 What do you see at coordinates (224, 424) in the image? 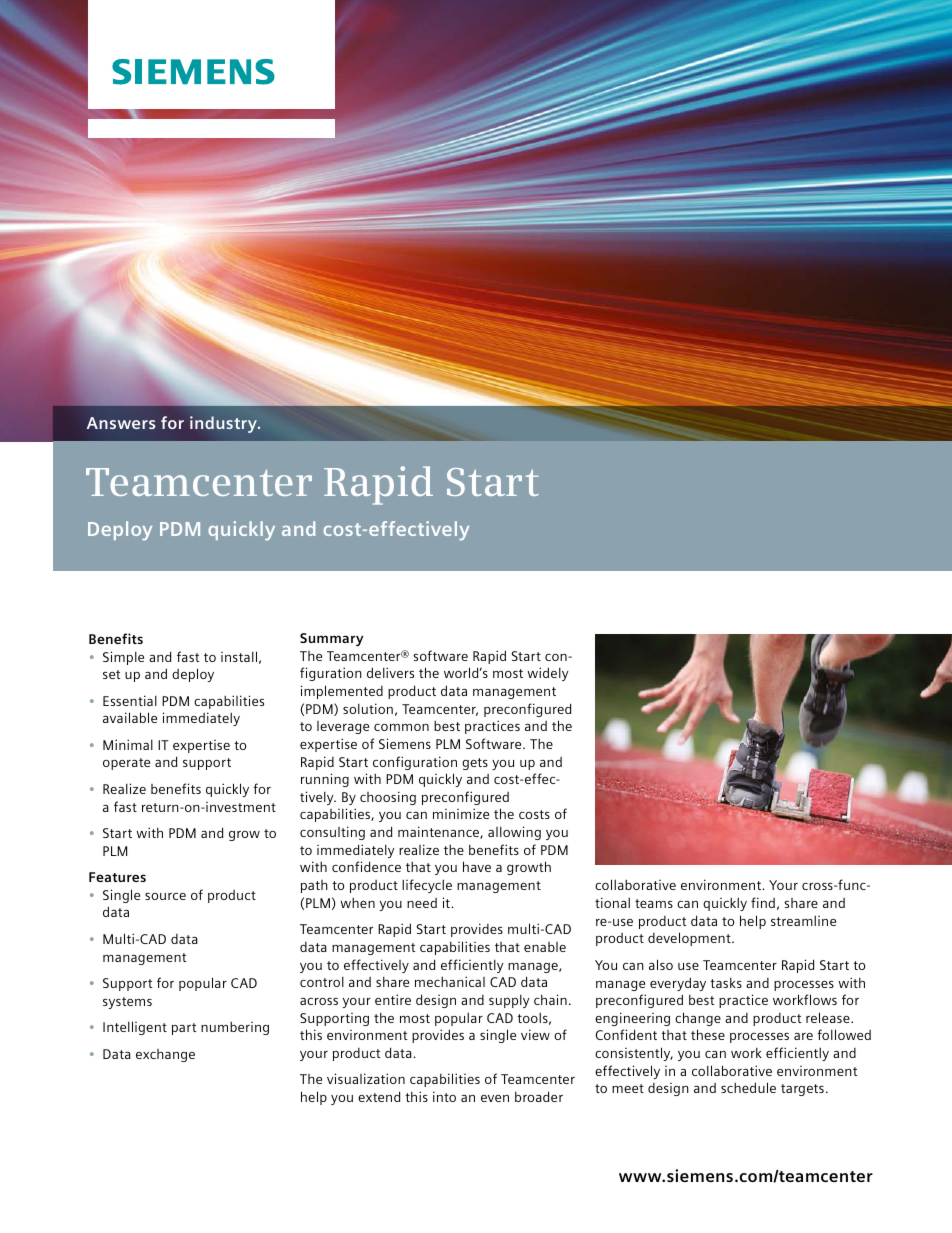
I see `industry` at bounding box center [224, 424].
